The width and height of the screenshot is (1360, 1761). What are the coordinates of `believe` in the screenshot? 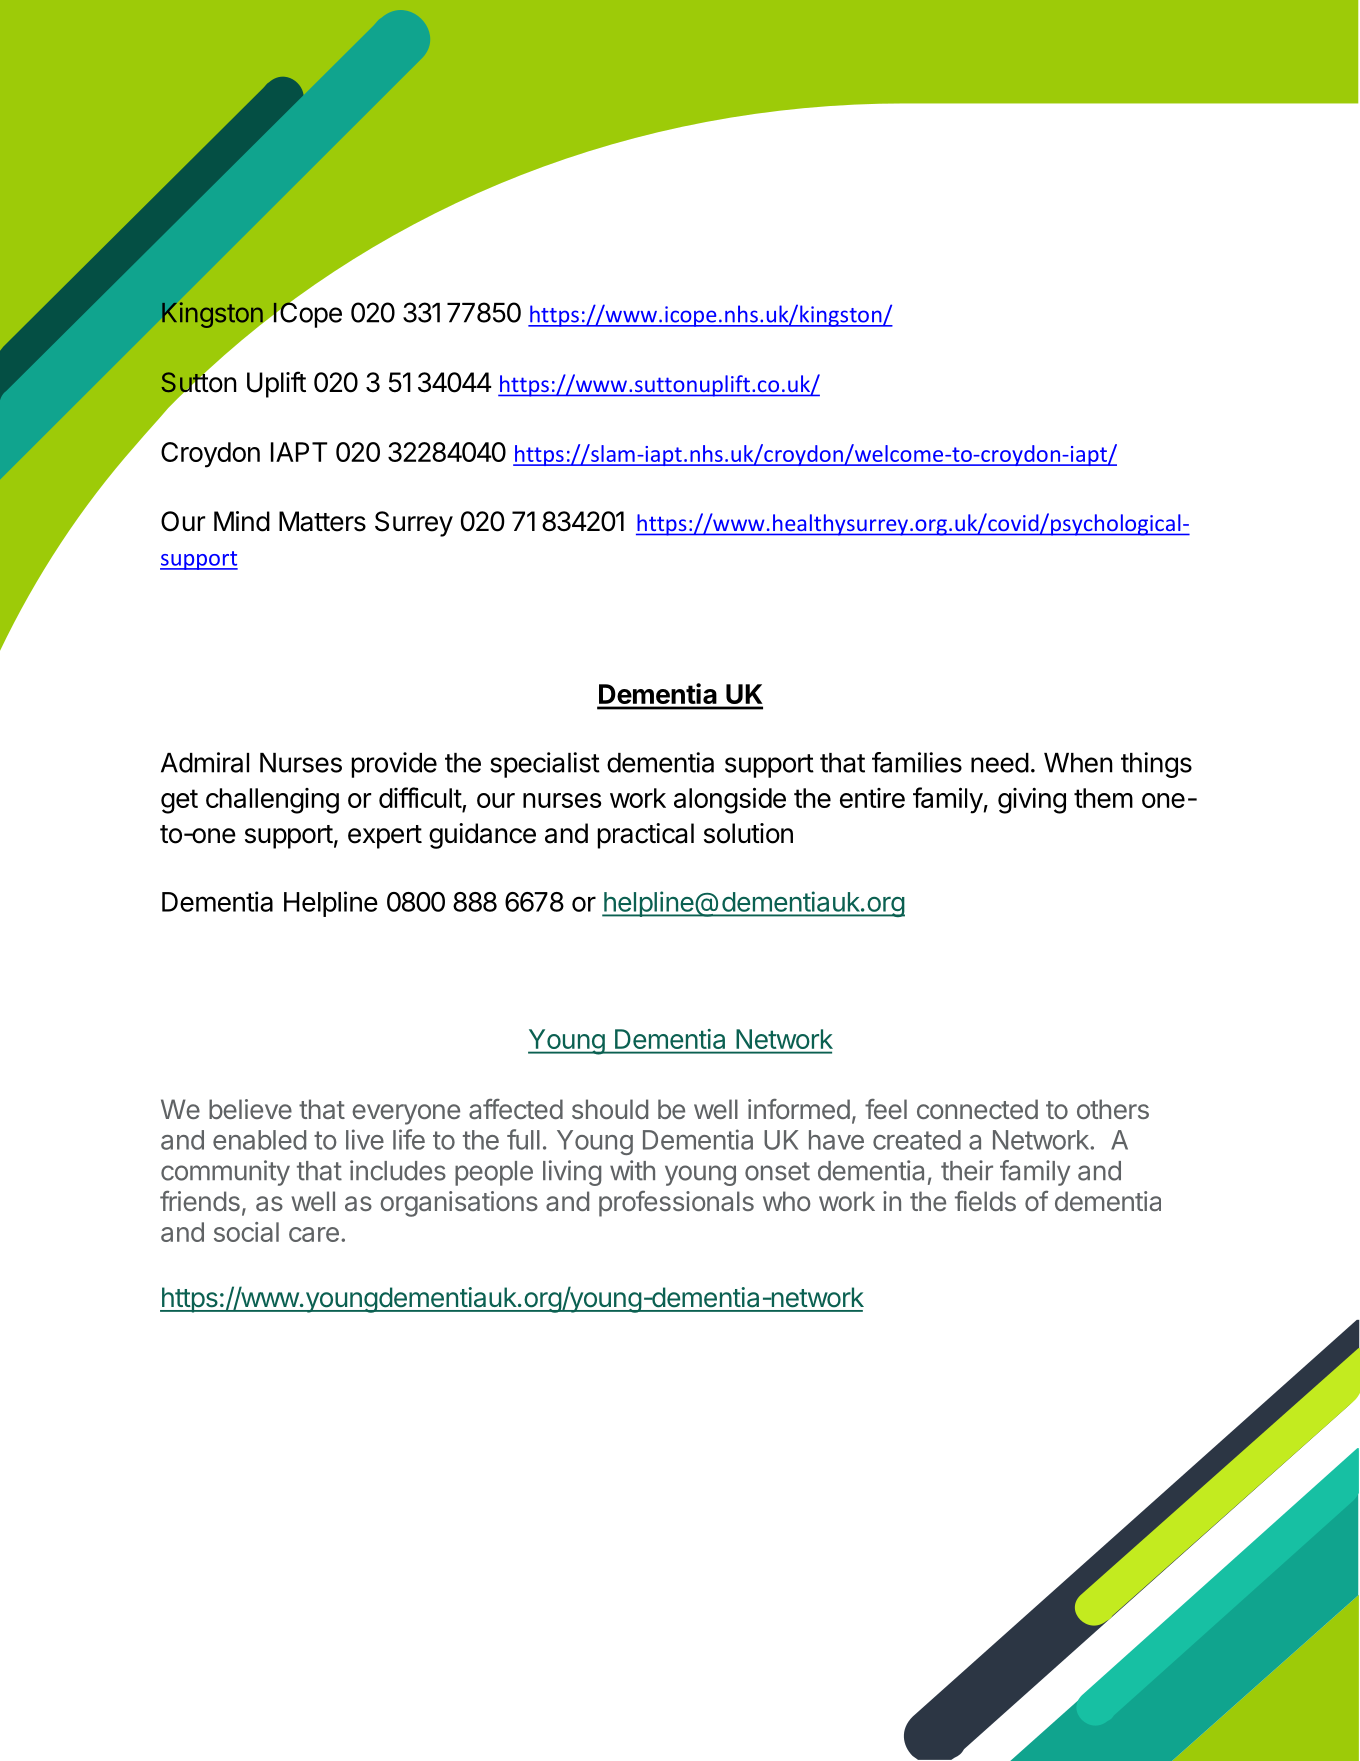 It's located at (250, 1109).
